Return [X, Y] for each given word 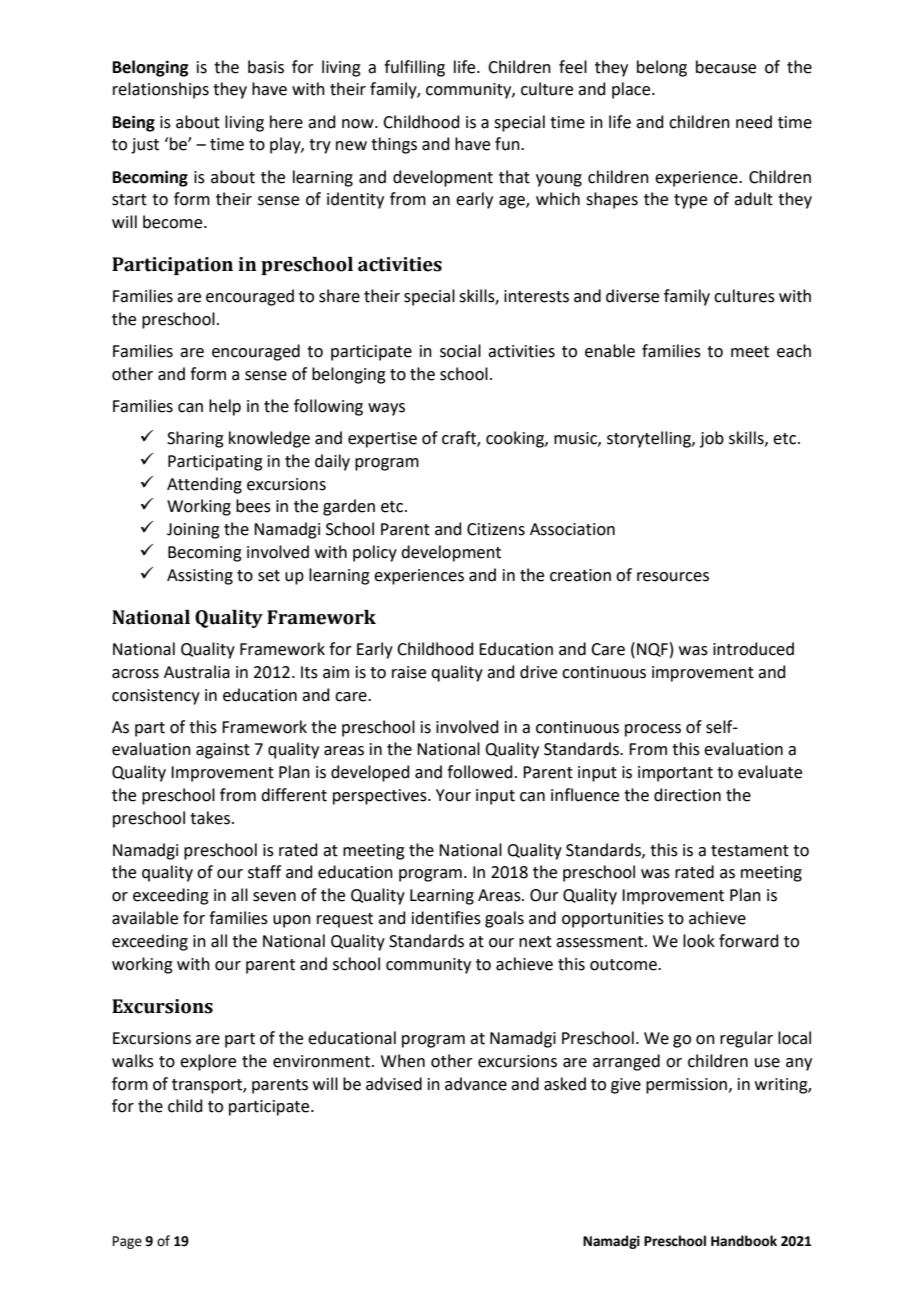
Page [127, 1242]
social [460, 351]
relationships [161, 90]
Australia [197, 672]
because [726, 67]
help [225, 407]
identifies [446, 918]
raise [409, 672]
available [145, 918]
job [712, 439]
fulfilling [414, 68]
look [699, 941]
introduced [753, 649]
